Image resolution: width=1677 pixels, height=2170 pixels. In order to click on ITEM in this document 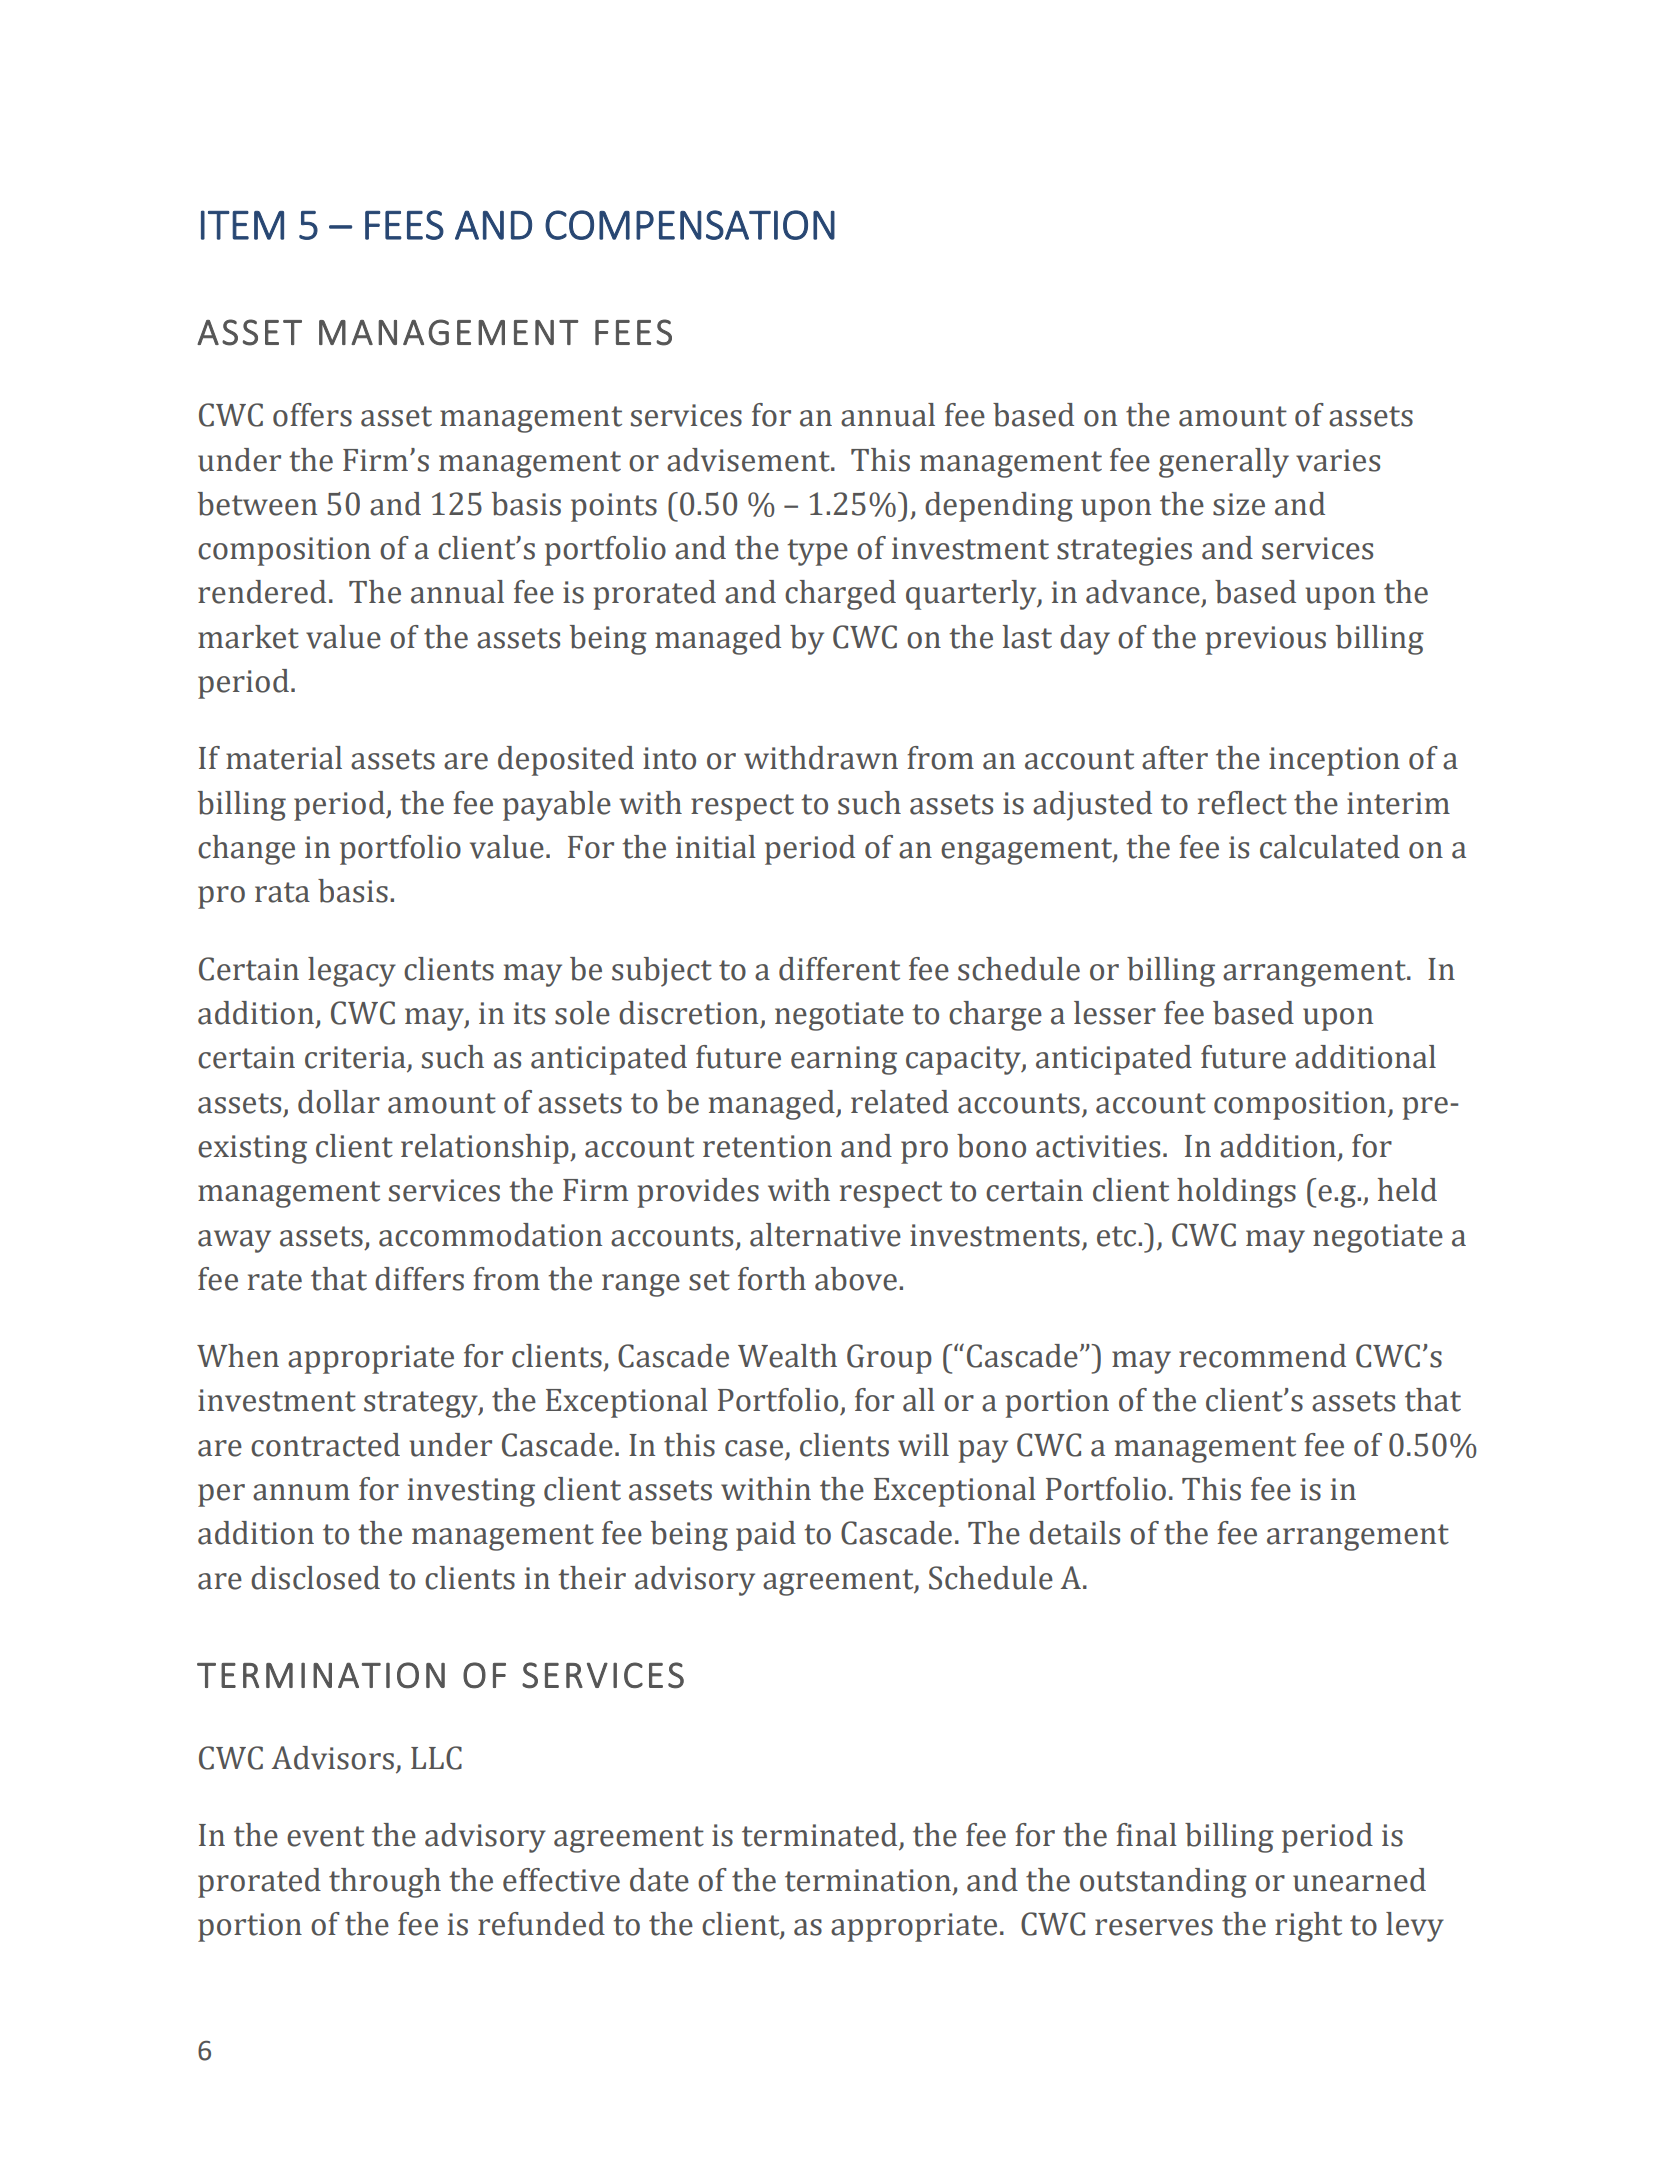, I will do `click(242, 225)`.
